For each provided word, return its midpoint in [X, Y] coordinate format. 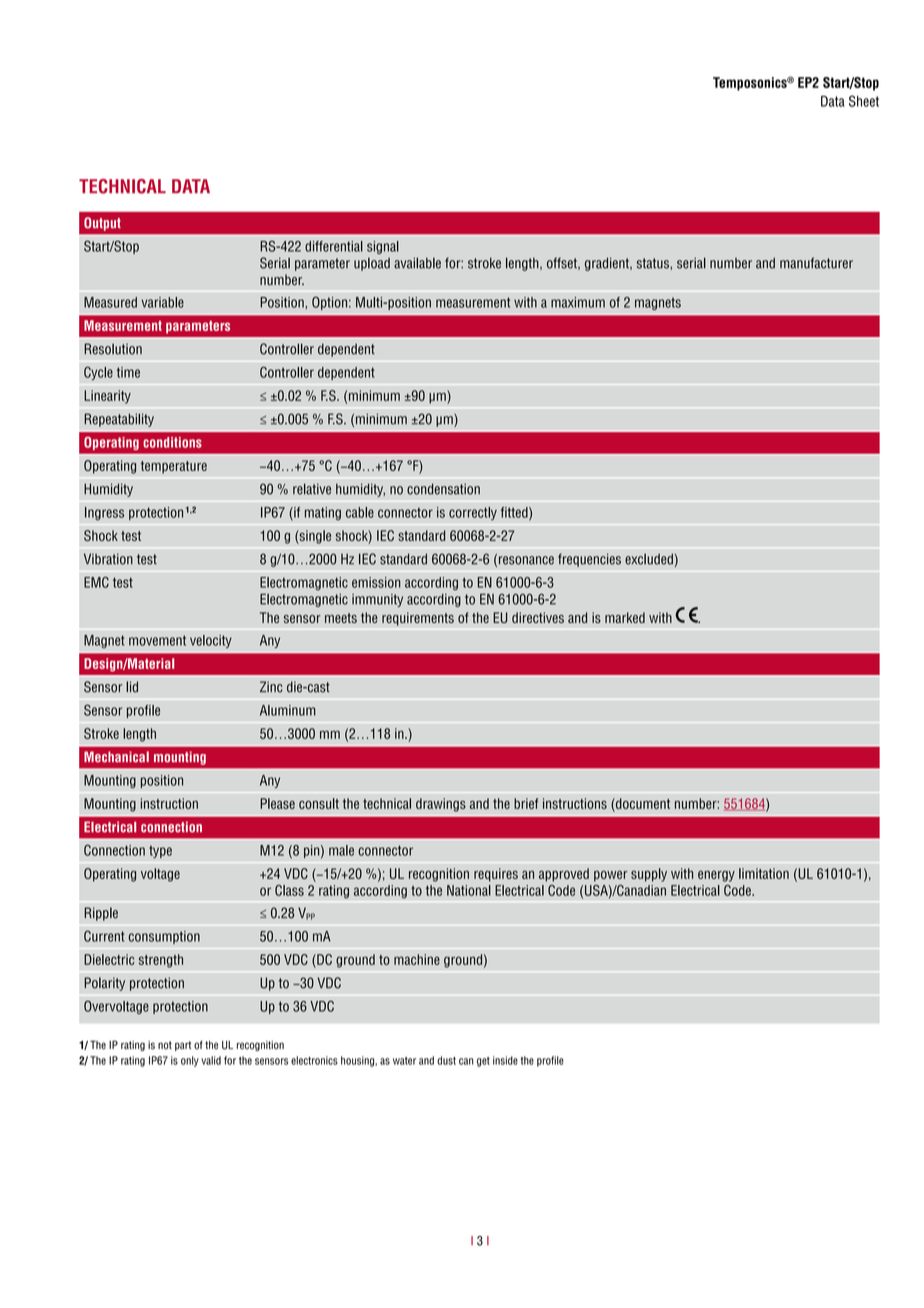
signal [383, 247]
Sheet [864, 101]
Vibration [108, 559]
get [483, 1062]
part [183, 1046]
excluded [649, 559]
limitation [764, 873]
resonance [526, 560]
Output [102, 224]
